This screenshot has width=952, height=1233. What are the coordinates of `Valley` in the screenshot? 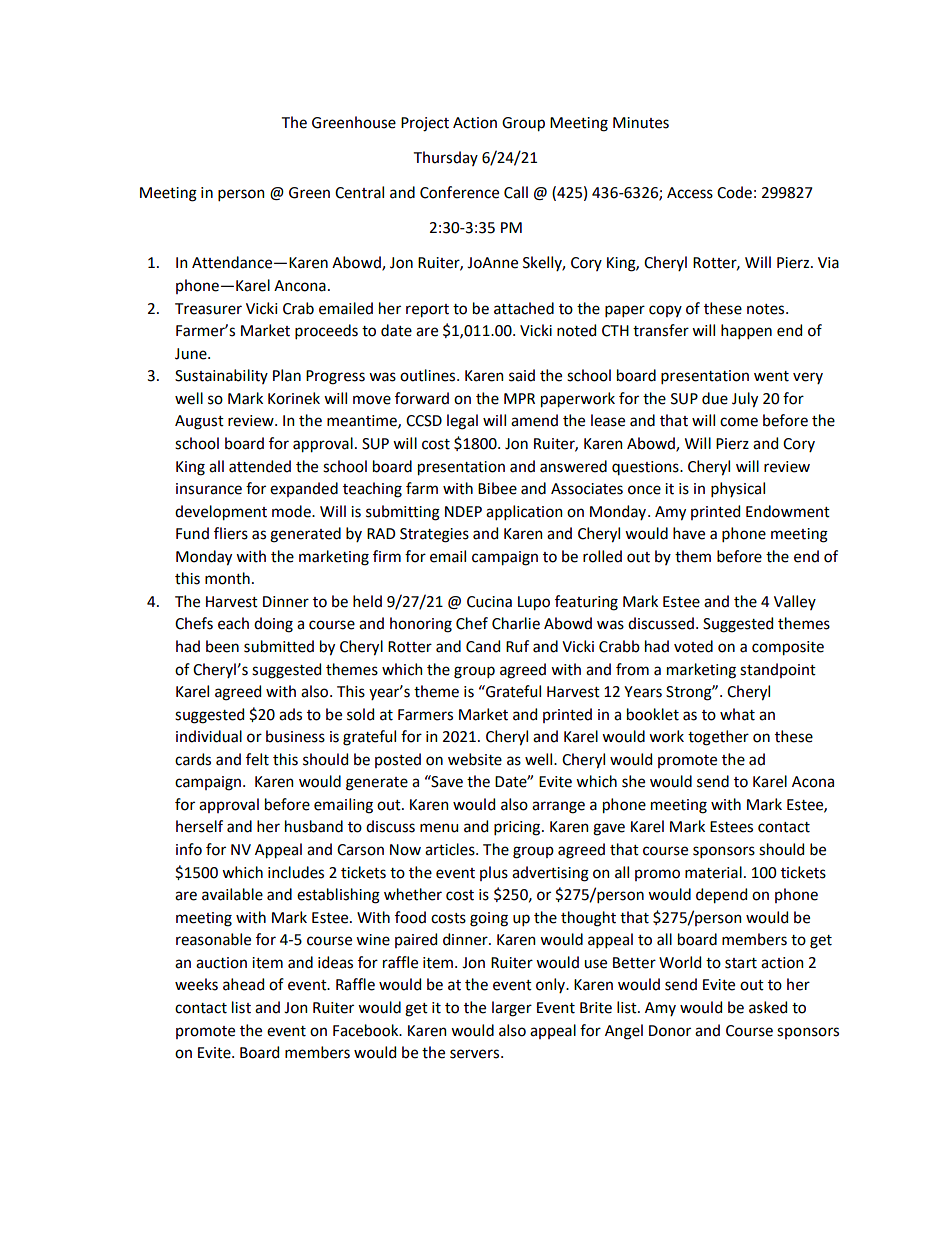 It's located at (795, 602).
